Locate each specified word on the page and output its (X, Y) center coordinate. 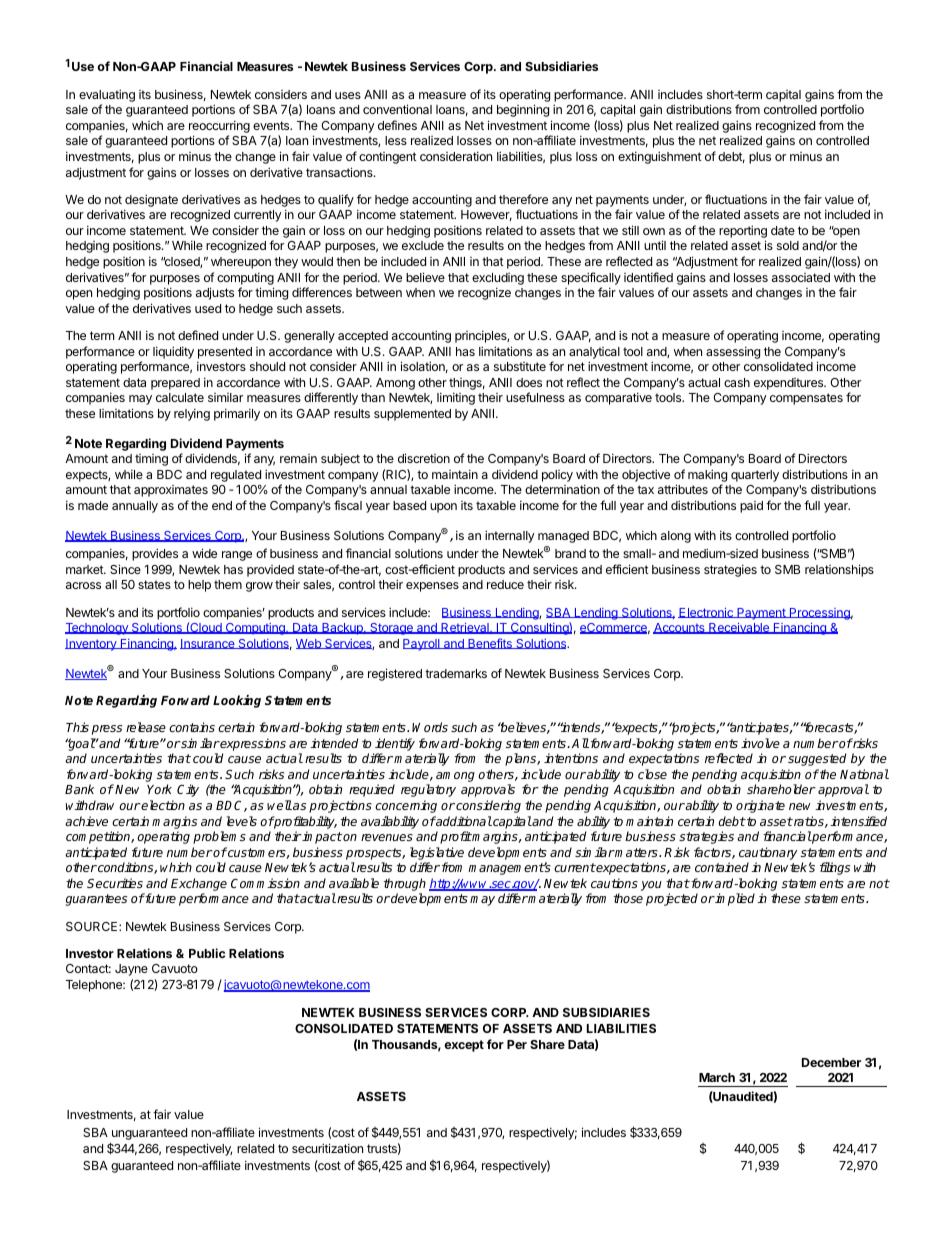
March (717, 1077)
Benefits (490, 643)
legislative (437, 853)
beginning (523, 110)
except (464, 1046)
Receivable (739, 628)
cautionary (768, 853)
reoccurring (219, 128)
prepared (175, 384)
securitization (327, 1148)
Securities (115, 883)
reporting (743, 233)
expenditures (790, 384)
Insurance (208, 644)
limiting (456, 398)
